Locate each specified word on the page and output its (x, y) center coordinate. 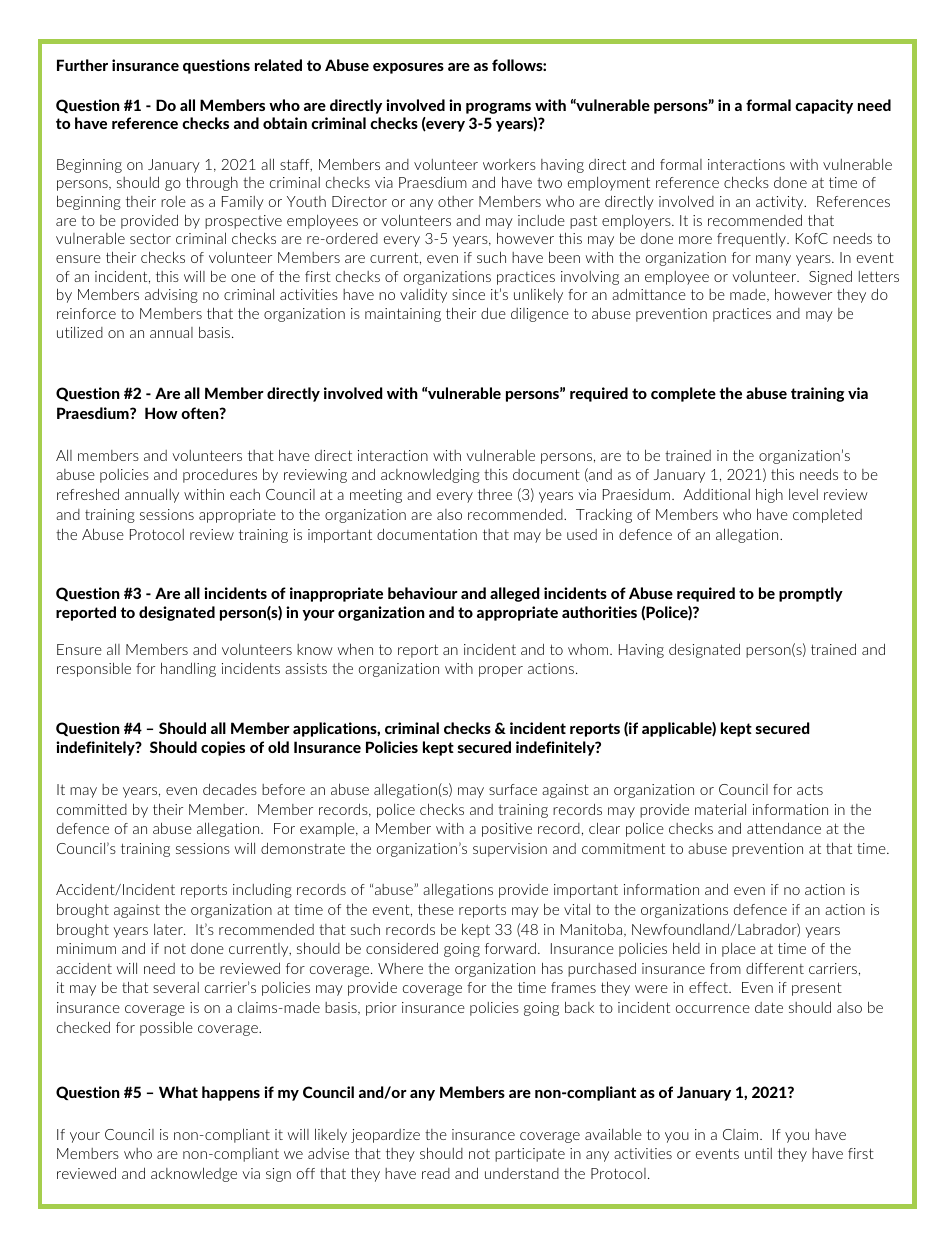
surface (513, 789)
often (201, 413)
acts (810, 789)
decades (230, 789)
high (769, 495)
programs (498, 108)
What (178, 1092)
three (495, 494)
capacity (824, 106)
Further (82, 65)
